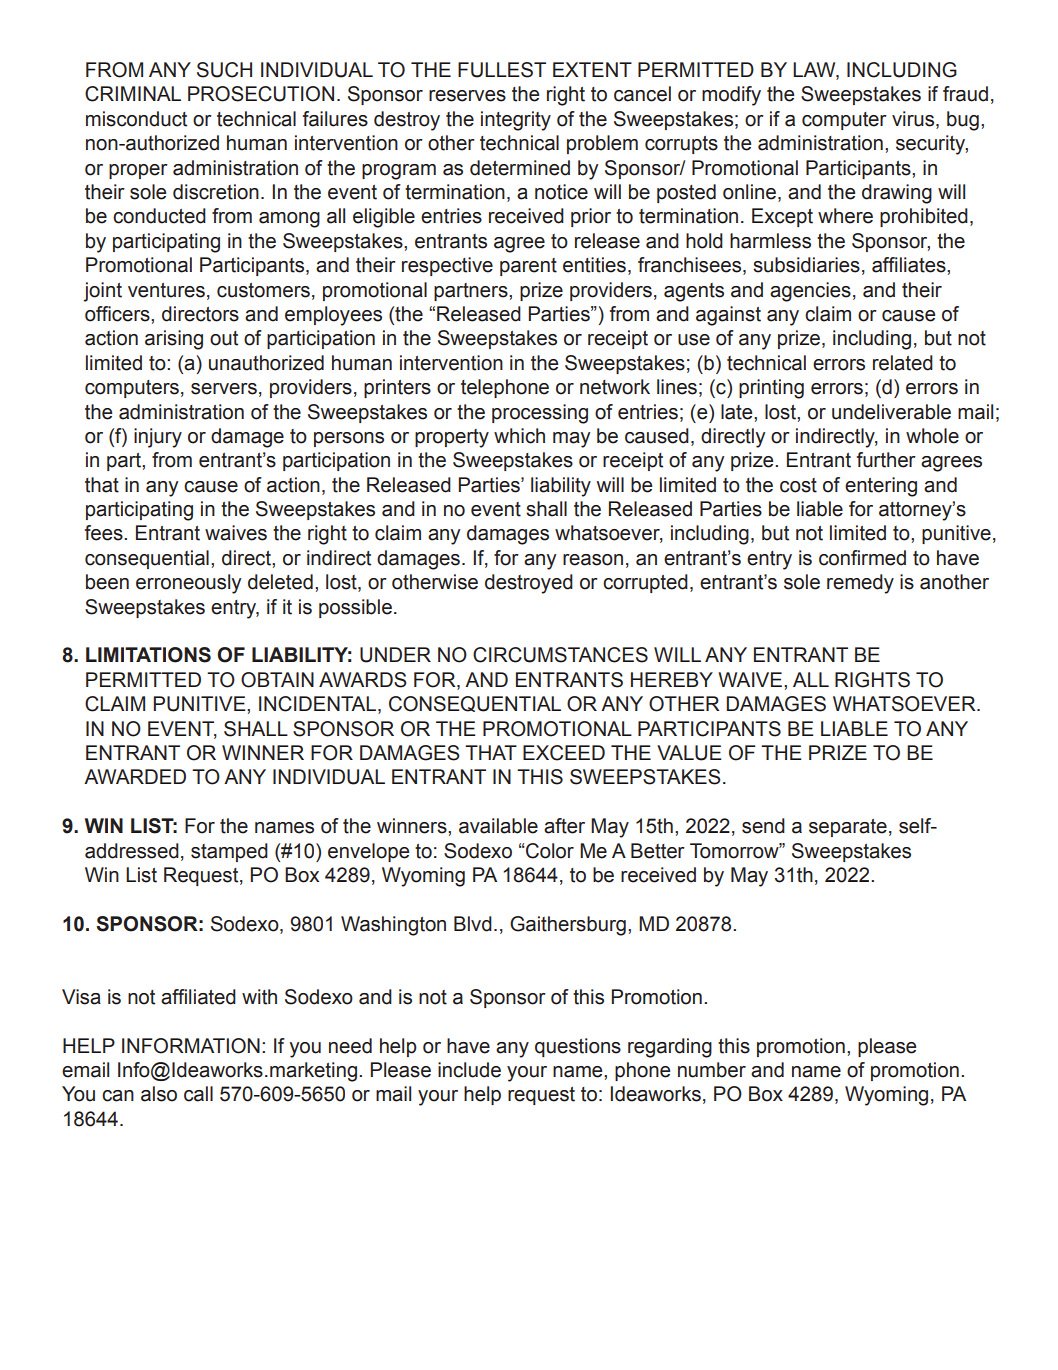 The width and height of the screenshot is (1058, 1370). I want to click on call, so click(198, 1094).
